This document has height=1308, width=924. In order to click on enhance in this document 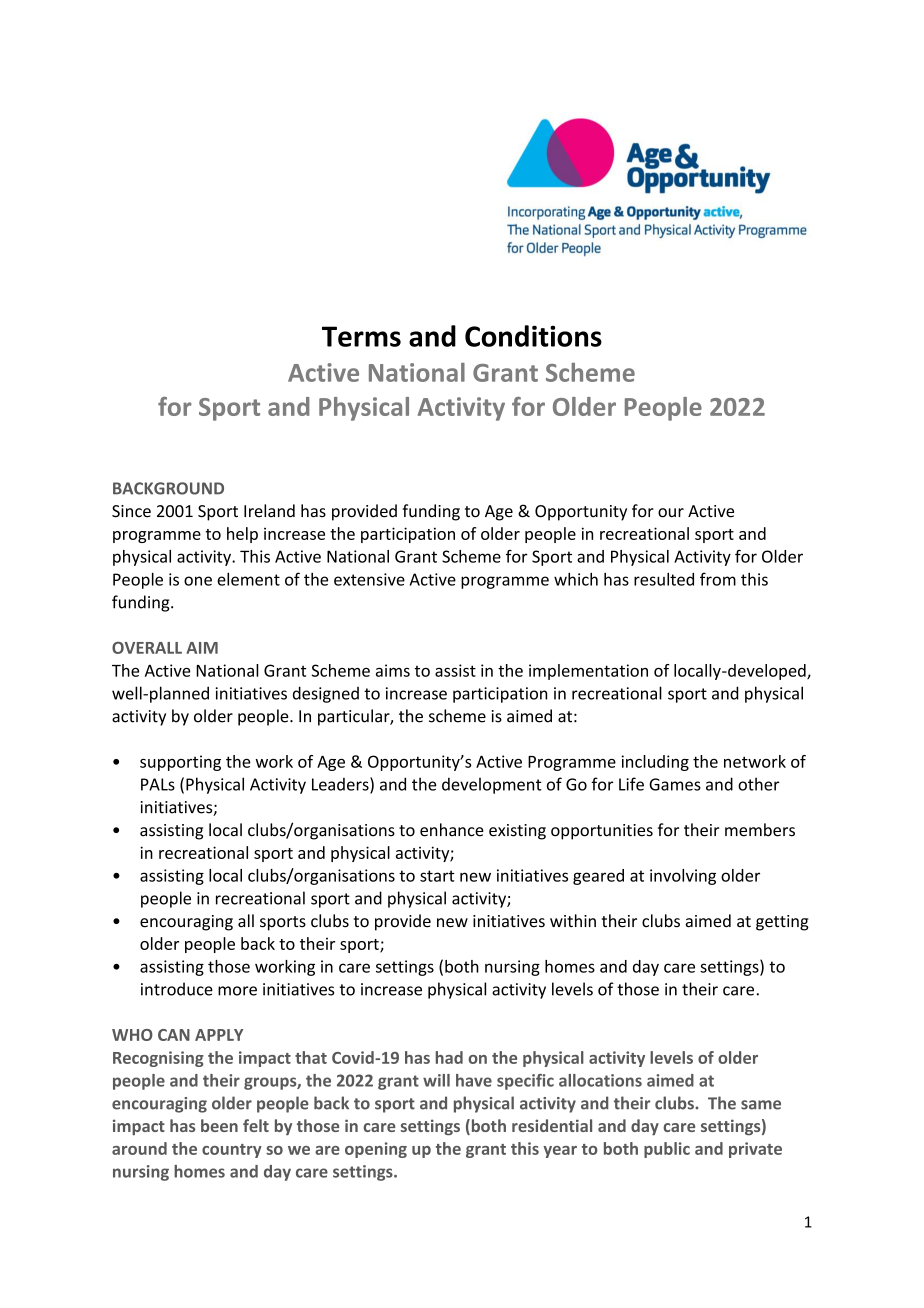, I will do `click(452, 830)`.
